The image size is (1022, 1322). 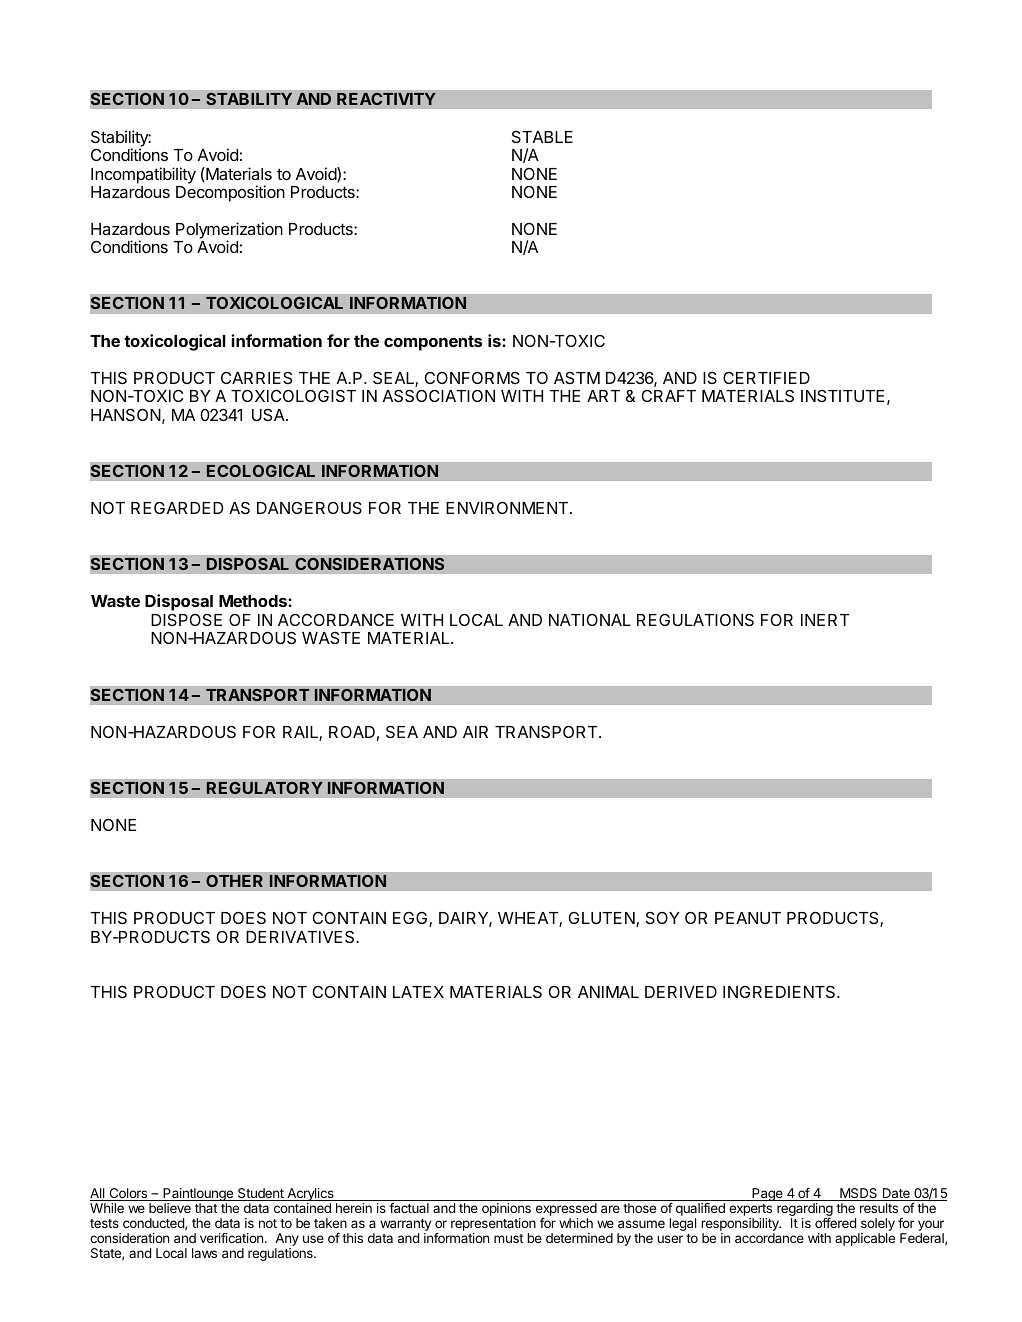 What do you see at coordinates (177, 507) in the document?
I see `REGARDED` at bounding box center [177, 507].
